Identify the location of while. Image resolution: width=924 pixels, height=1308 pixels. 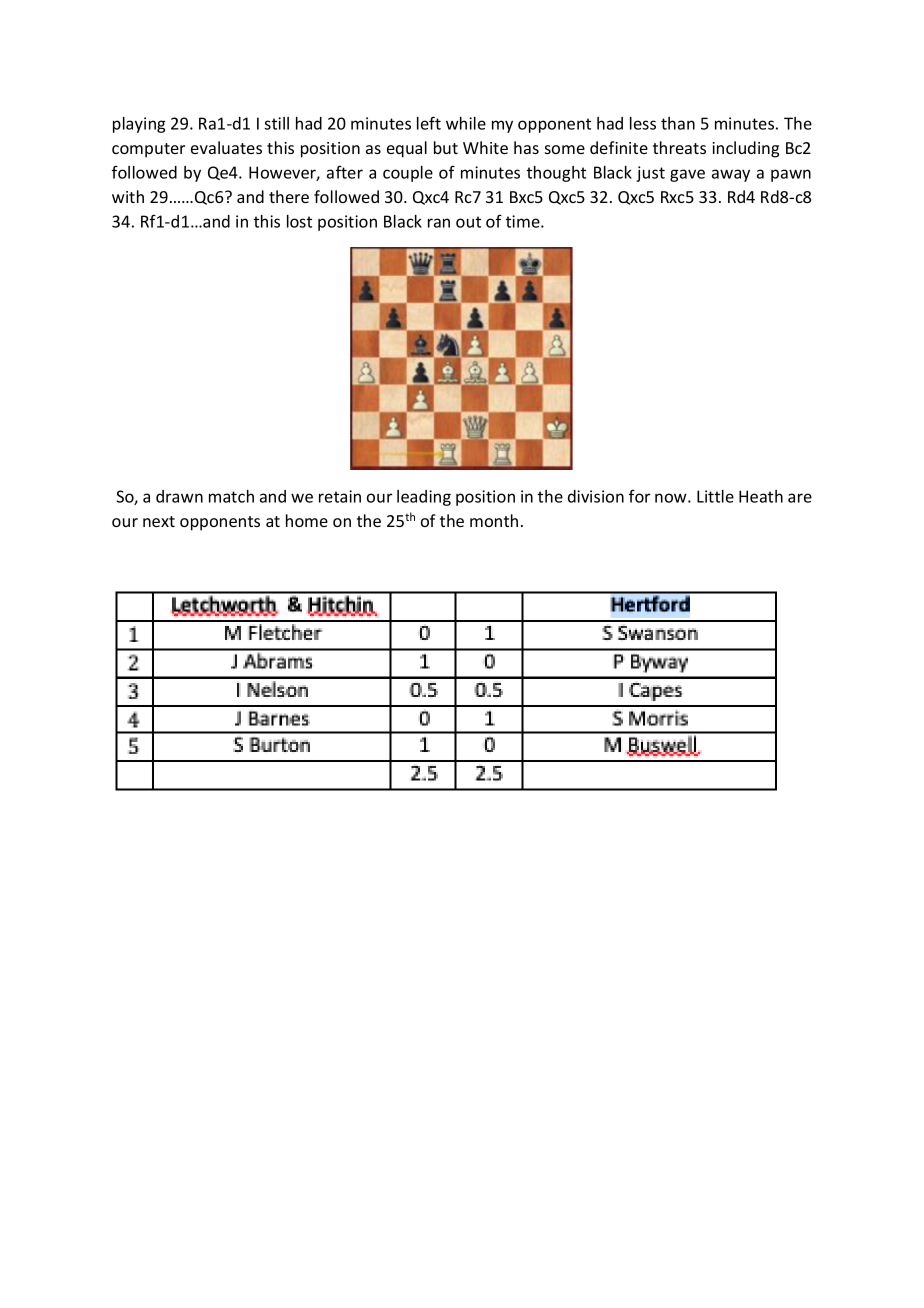
(466, 123).
